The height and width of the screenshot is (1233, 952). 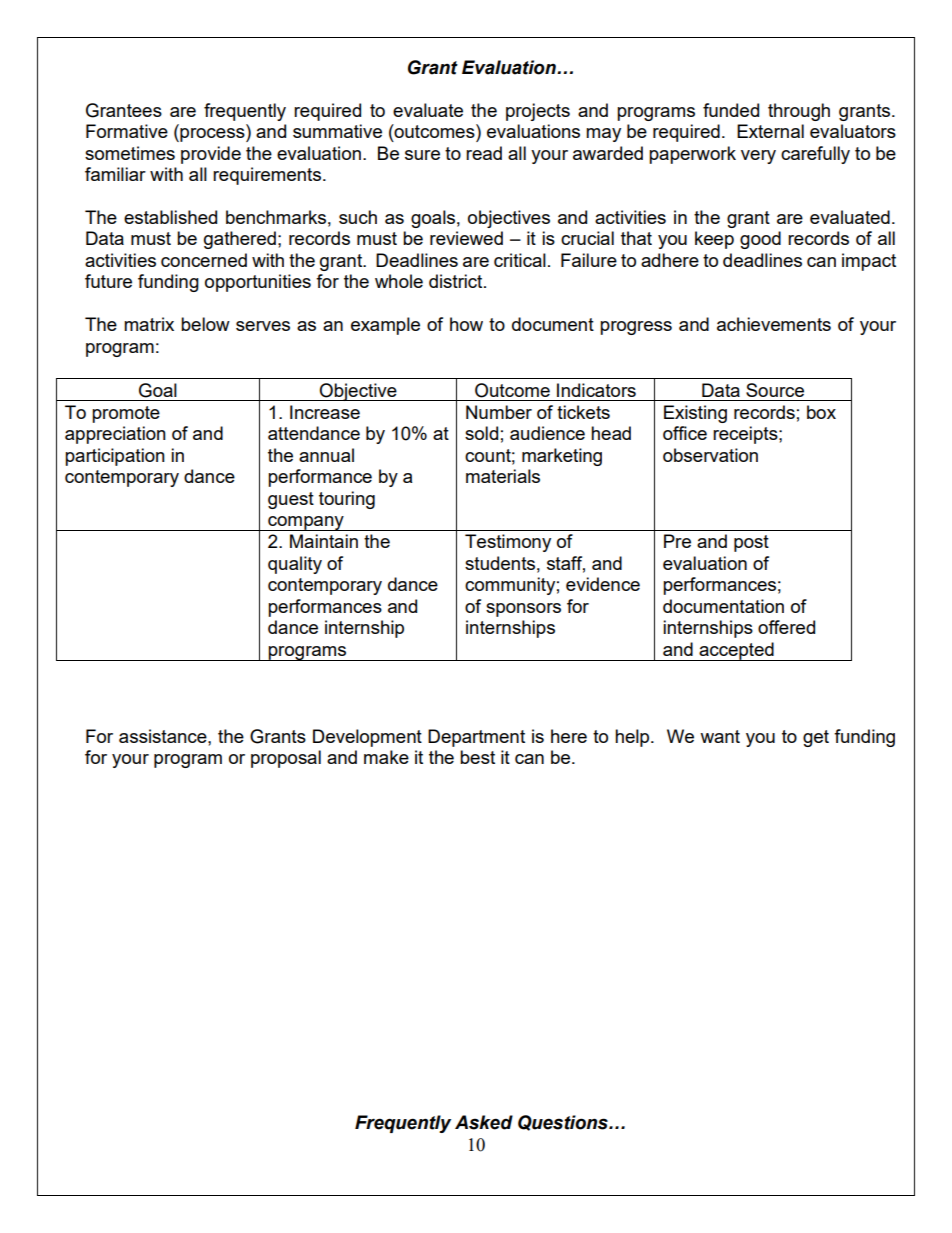 What do you see at coordinates (477, 757) in the screenshot?
I see `best` at bounding box center [477, 757].
